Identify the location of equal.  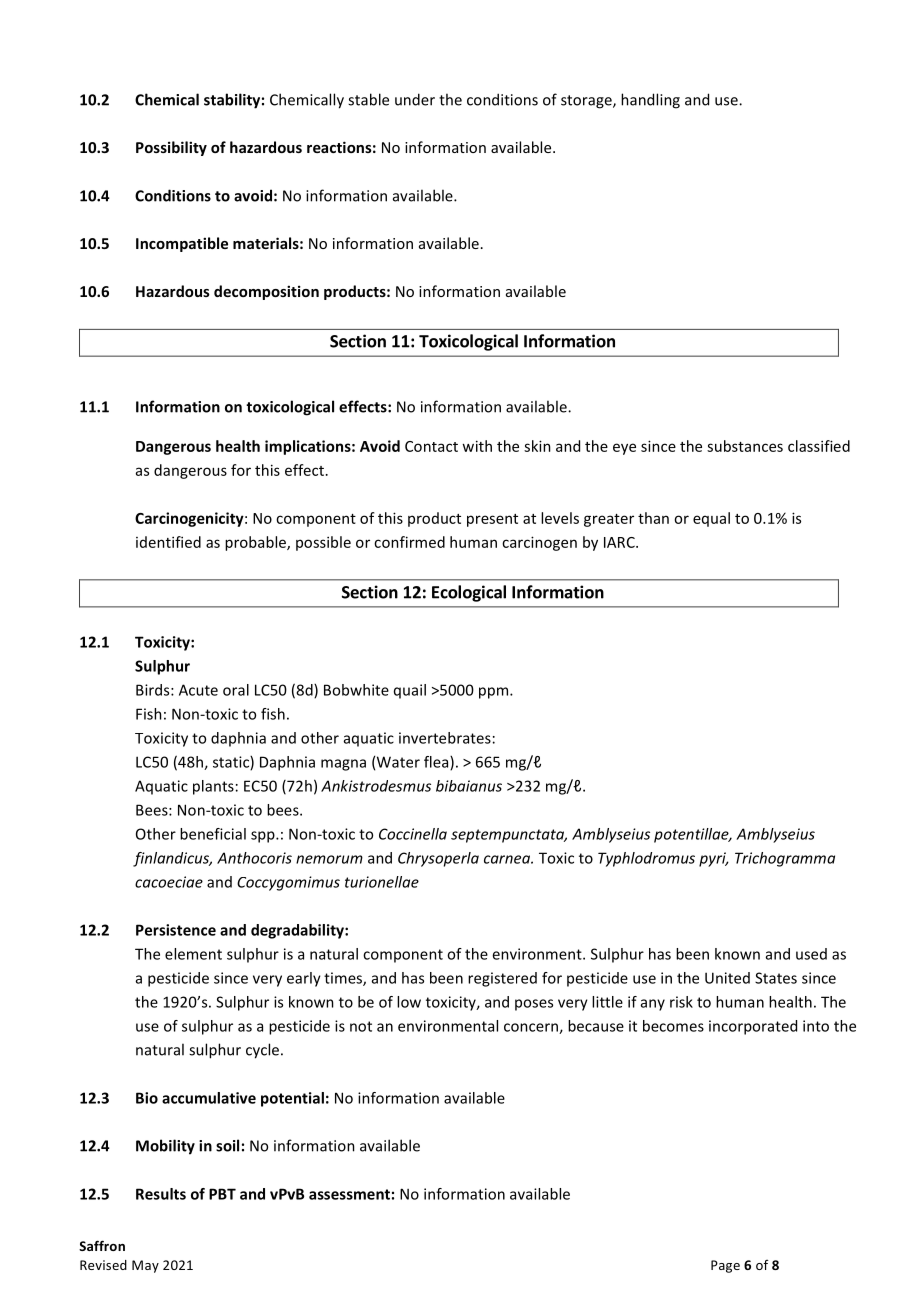
(711, 519).
